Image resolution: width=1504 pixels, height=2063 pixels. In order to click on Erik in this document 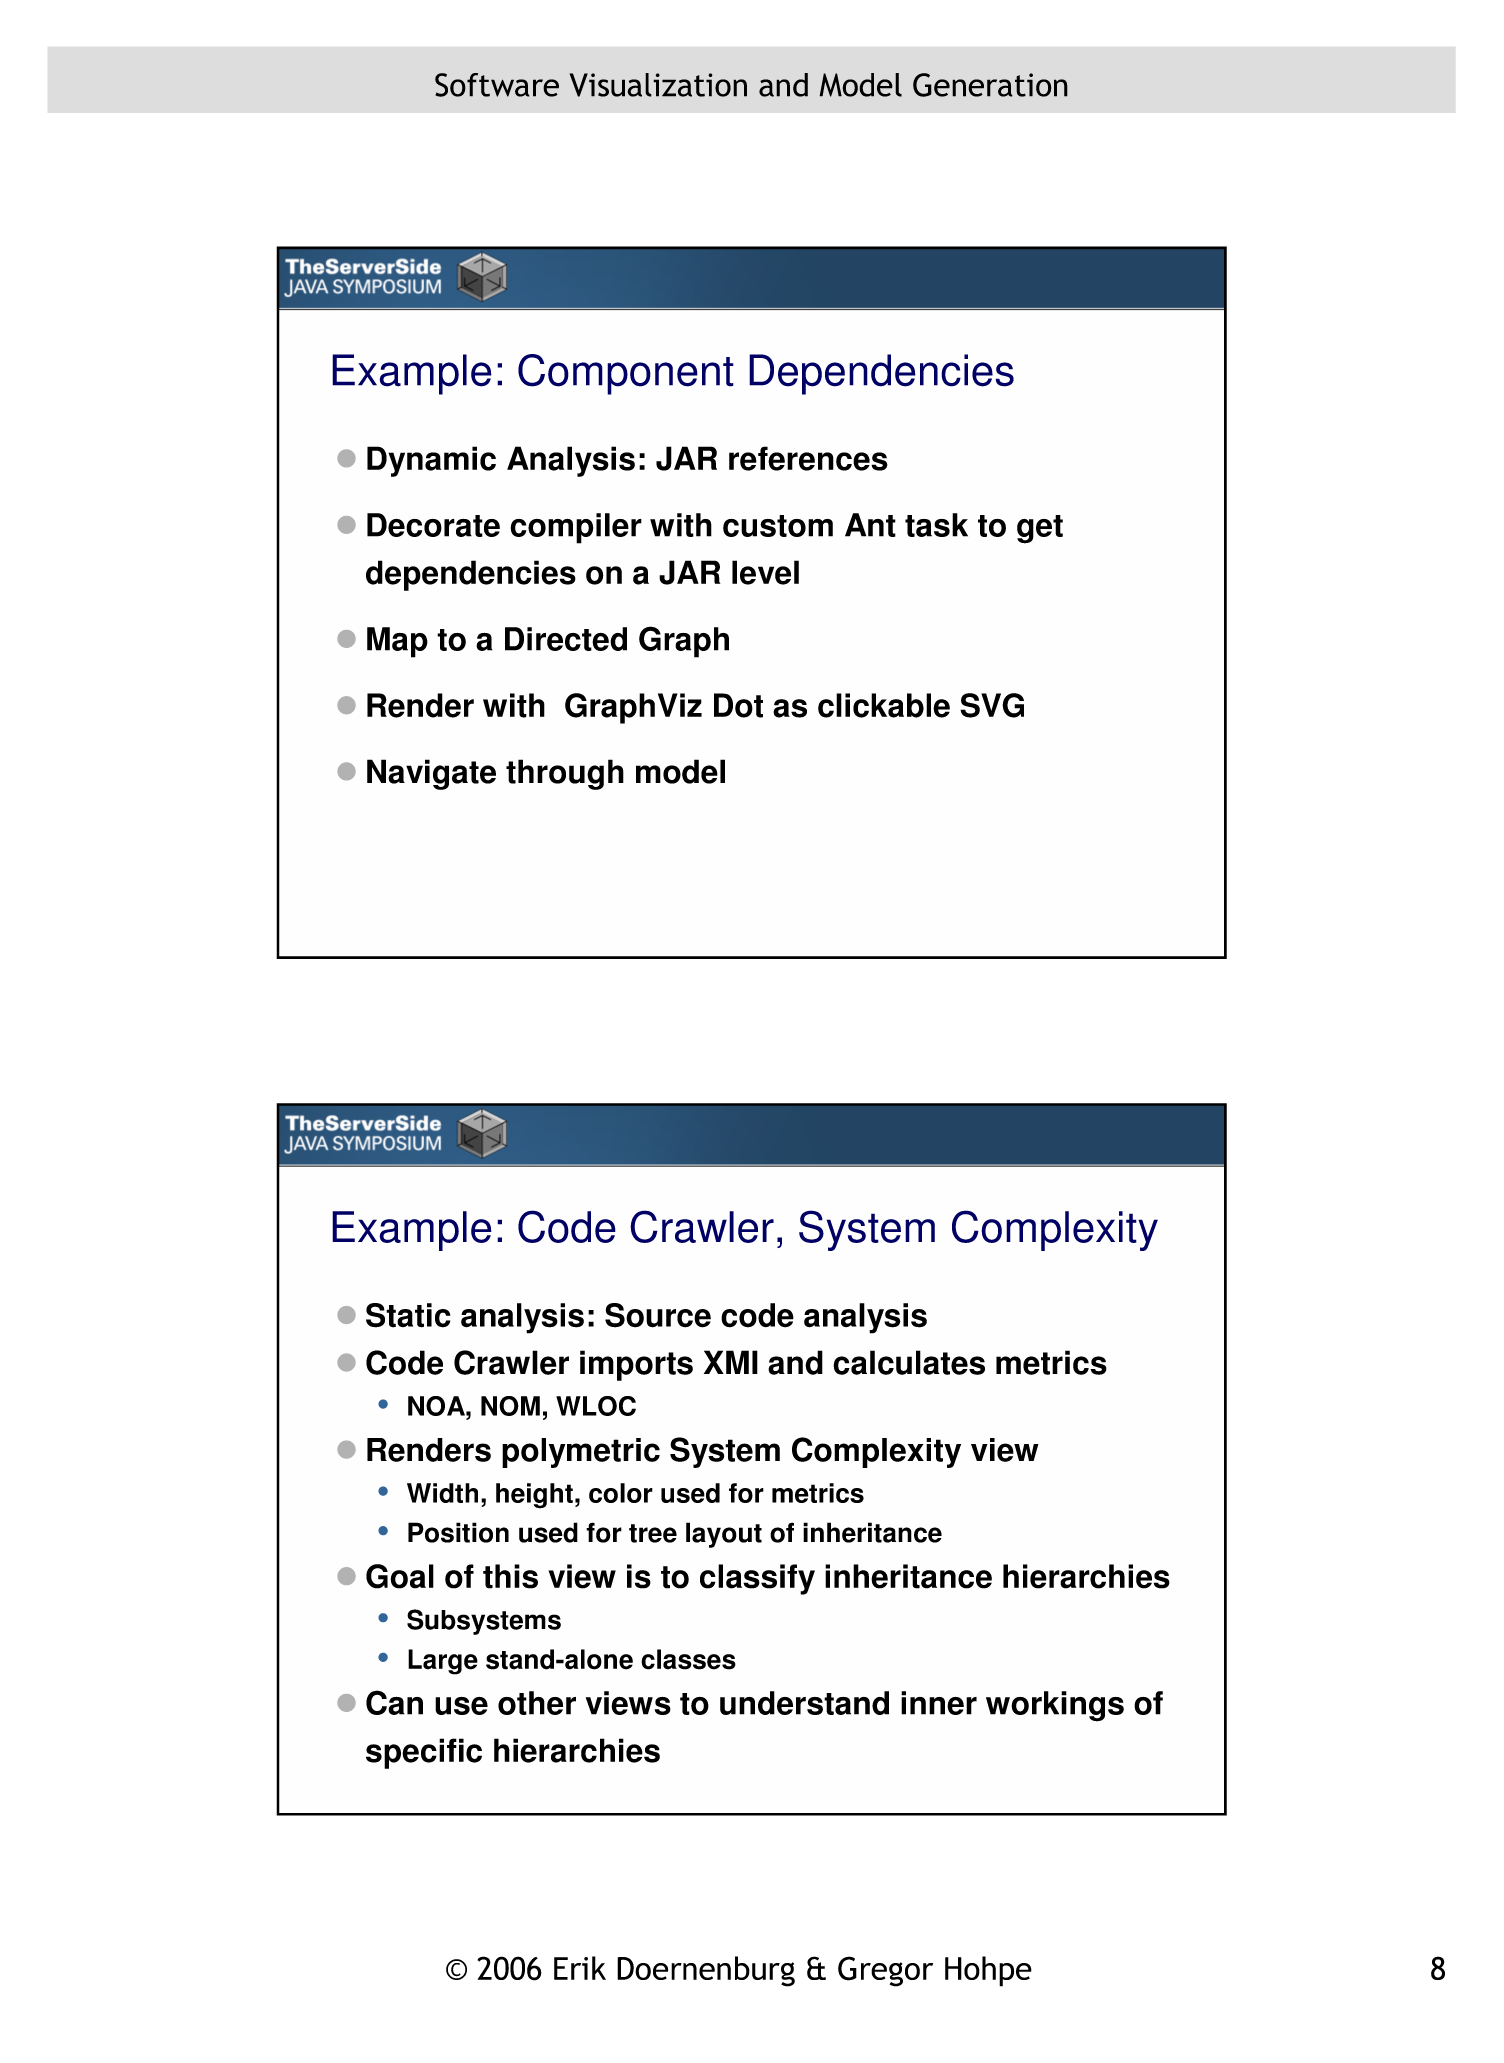, I will do `click(580, 1968)`.
